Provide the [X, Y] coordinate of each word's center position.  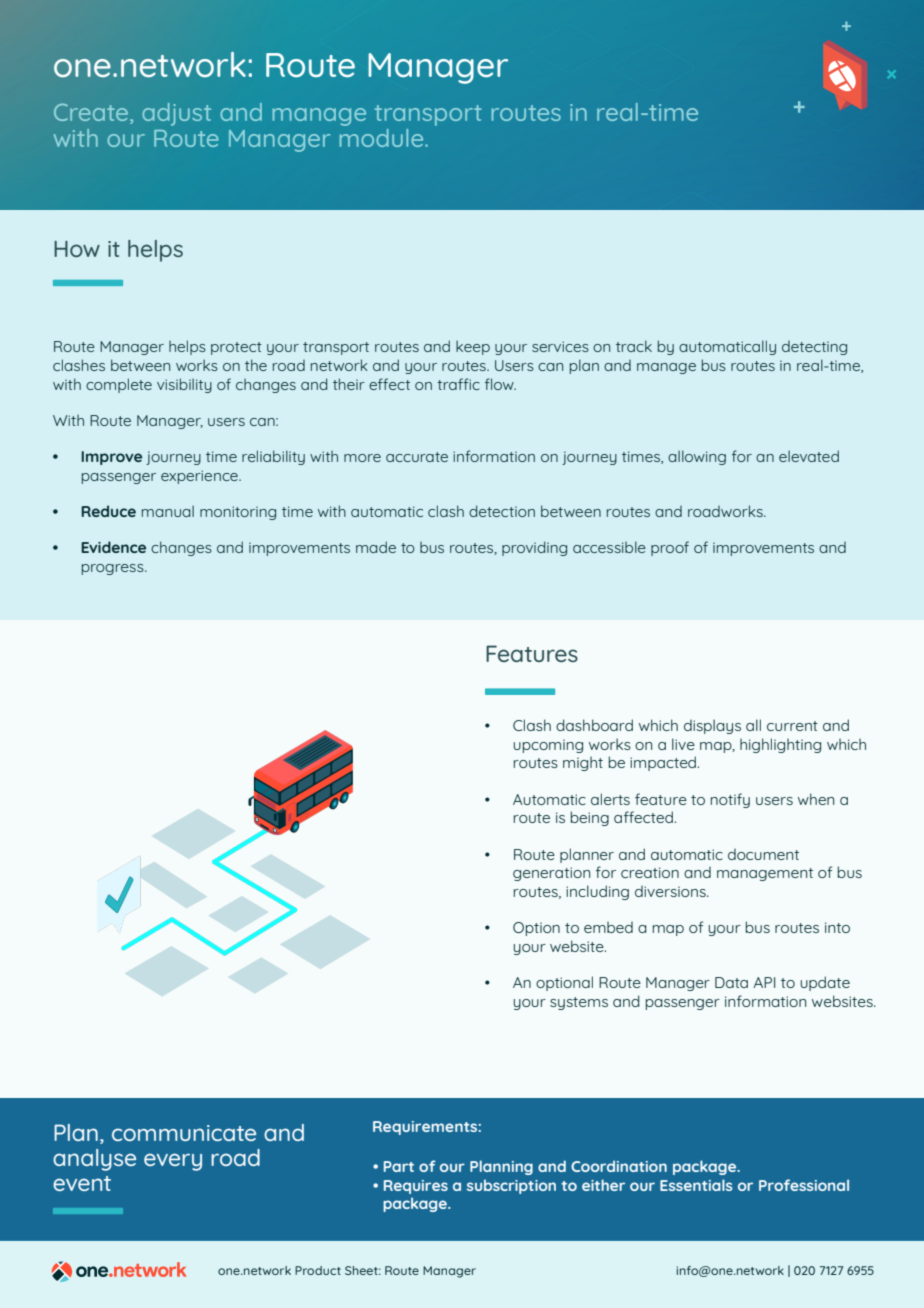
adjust [176, 114]
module [383, 138]
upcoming [548, 746]
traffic [458, 384]
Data [731, 982]
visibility [184, 385]
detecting [814, 348]
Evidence [113, 547]
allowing [697, 457]
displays [712, 726]
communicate [184, 1133]
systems [579, 1003]
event [82, 1183]
